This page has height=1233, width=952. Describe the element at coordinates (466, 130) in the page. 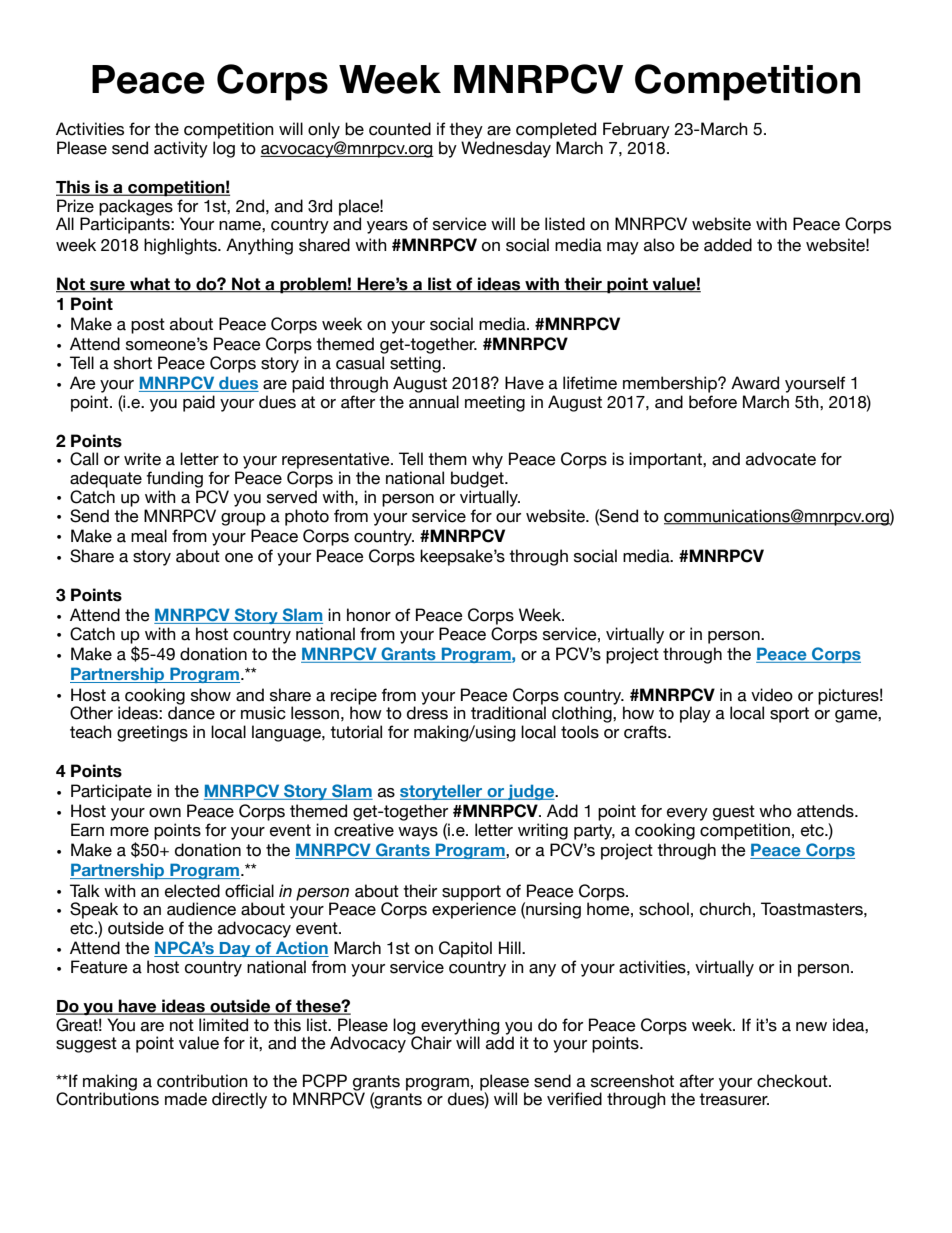

I see `they` at that location.
